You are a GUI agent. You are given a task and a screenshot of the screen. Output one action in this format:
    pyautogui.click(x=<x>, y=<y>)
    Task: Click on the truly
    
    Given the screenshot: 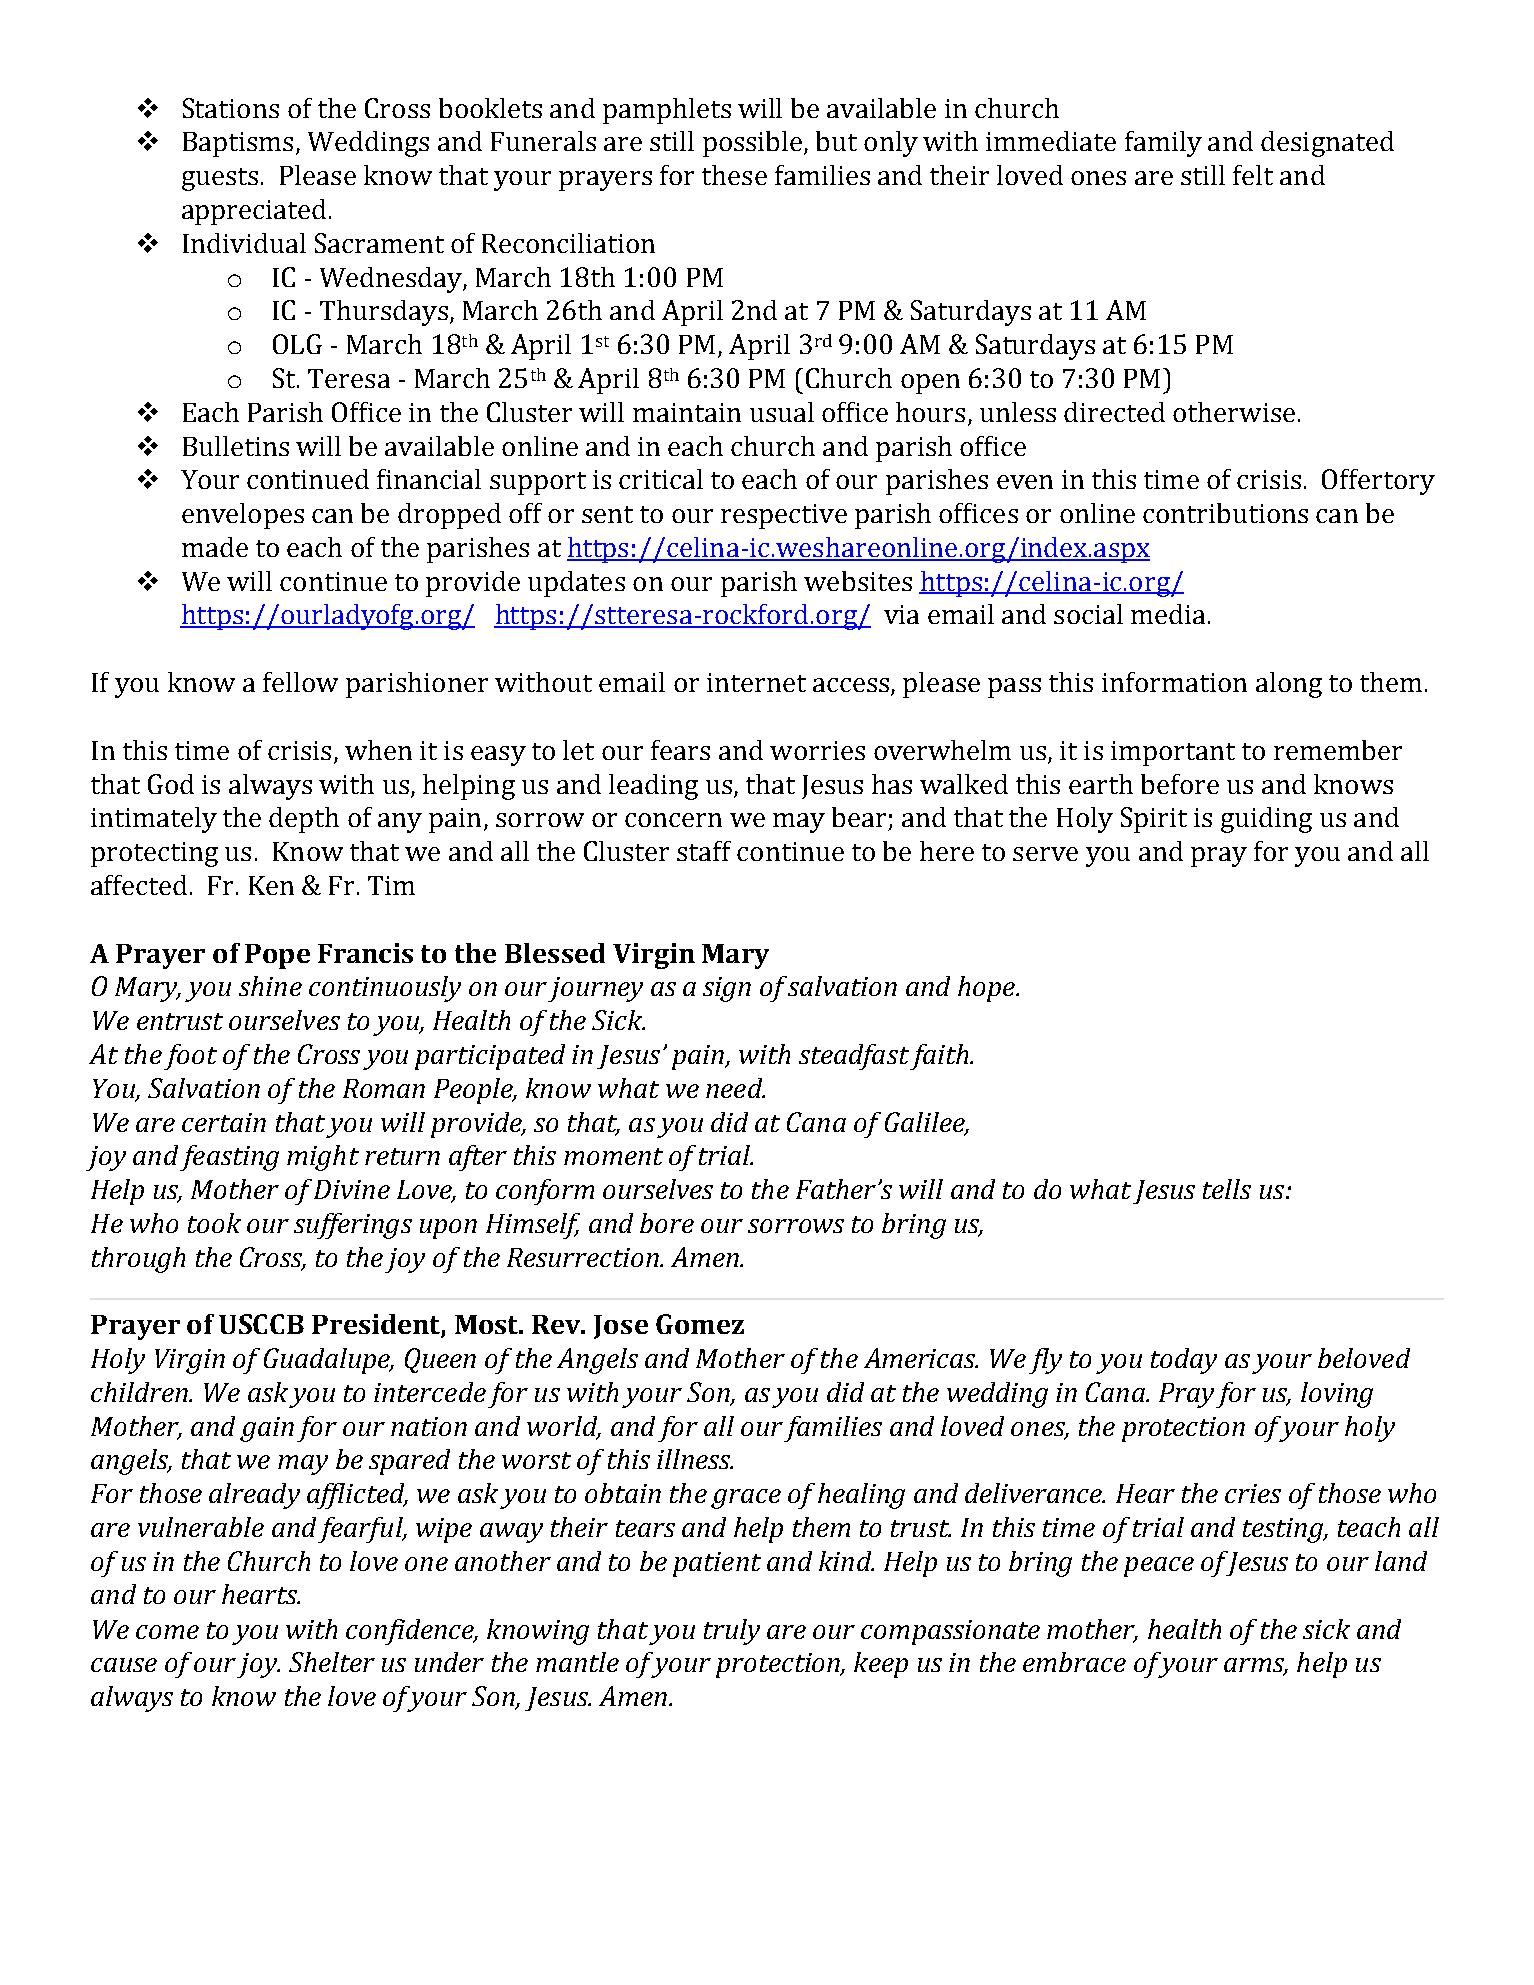 What is the action you would take?
    pyautogui.click(x=732, y=1632)
